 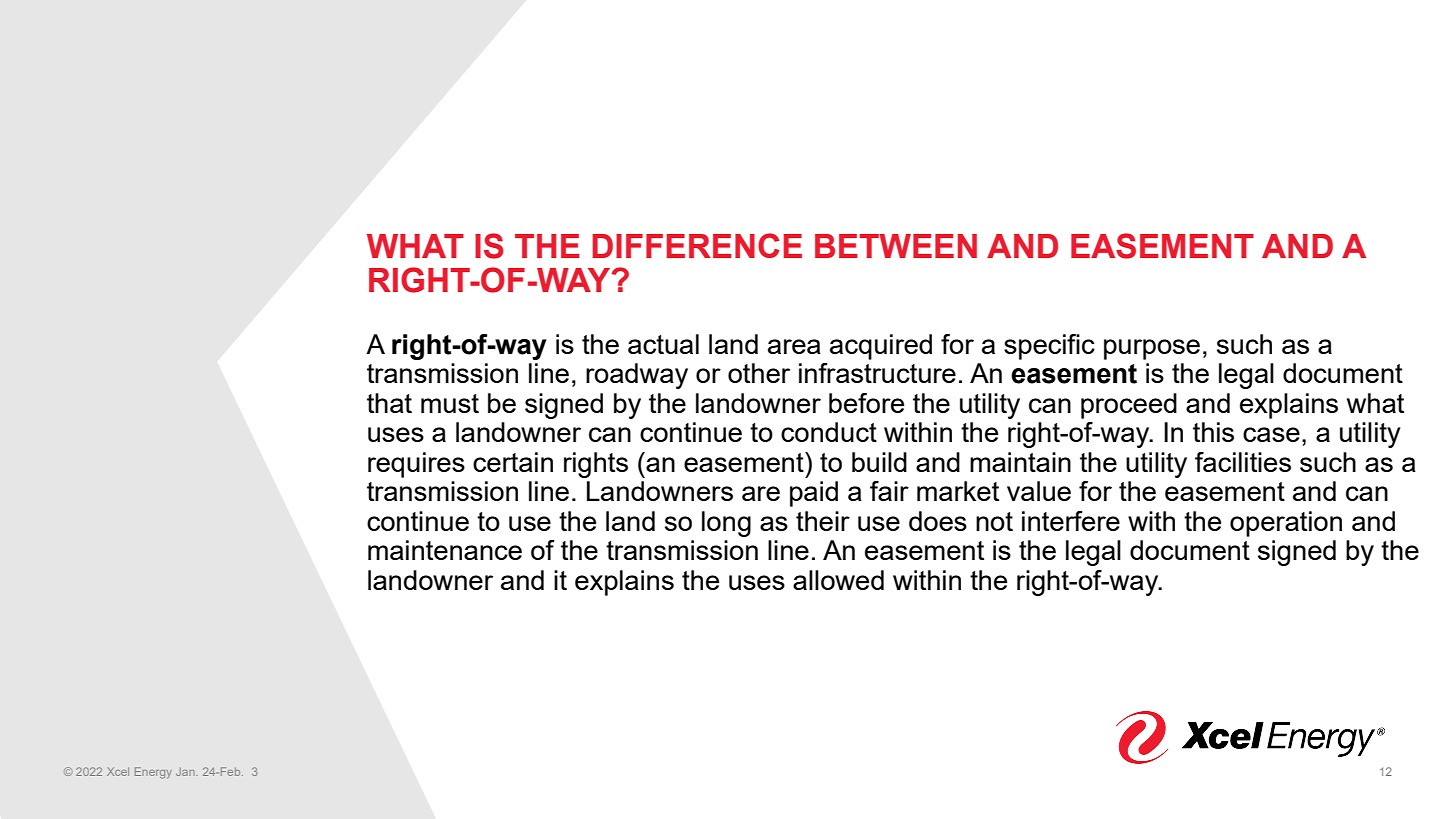 I want to click on requires, so click(x=416, y=465).
